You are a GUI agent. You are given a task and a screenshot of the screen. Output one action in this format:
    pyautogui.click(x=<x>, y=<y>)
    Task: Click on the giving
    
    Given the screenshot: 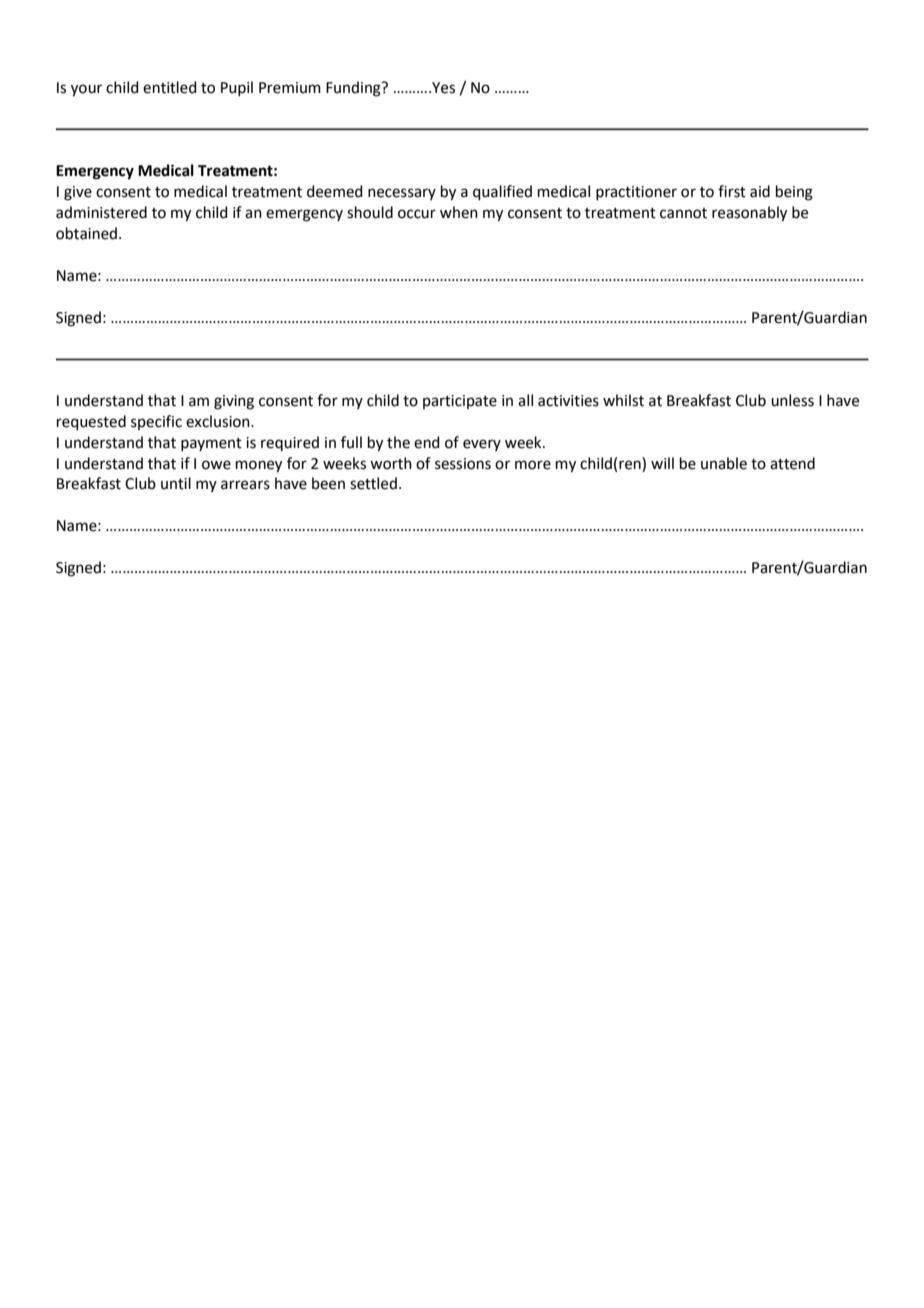 What is the action you would take?
    pyautogui.click(x=234, y=402)
